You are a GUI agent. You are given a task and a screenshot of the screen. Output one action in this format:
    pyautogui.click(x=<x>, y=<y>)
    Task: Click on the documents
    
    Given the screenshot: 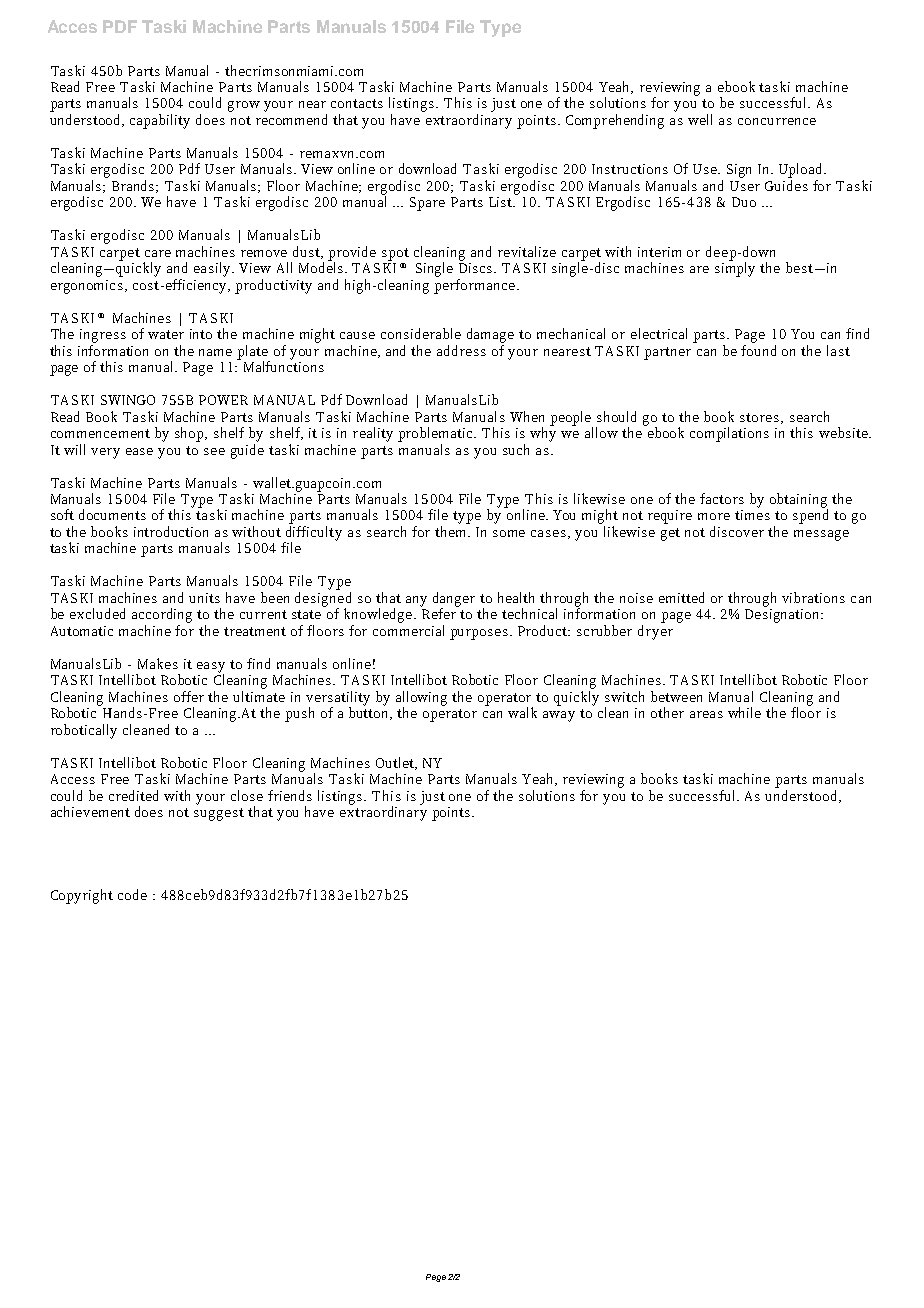 What is the action you would take?
    pyautogui.click(x=112, y=514)
